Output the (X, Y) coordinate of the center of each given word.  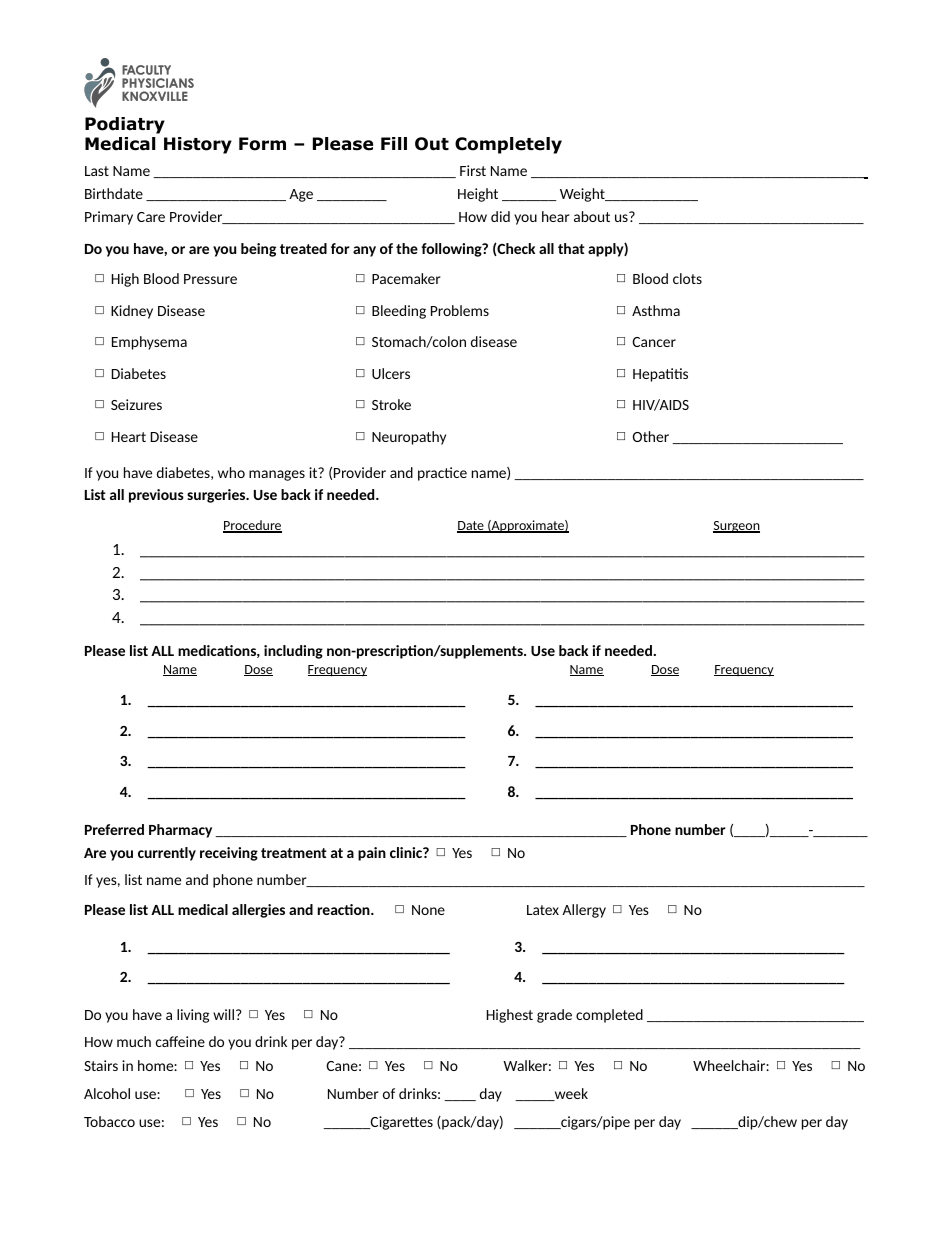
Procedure (252, 526)
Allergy (584, 911)
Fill (394, 143)
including (293, 652)
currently (167, 854)
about (592, 216)
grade (554, 1016)
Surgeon (736, 527)
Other (651, 436)
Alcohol (107, 1093)
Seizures (136, 404)
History (198, 145)
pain (372, 854)
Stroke (391, 404)
